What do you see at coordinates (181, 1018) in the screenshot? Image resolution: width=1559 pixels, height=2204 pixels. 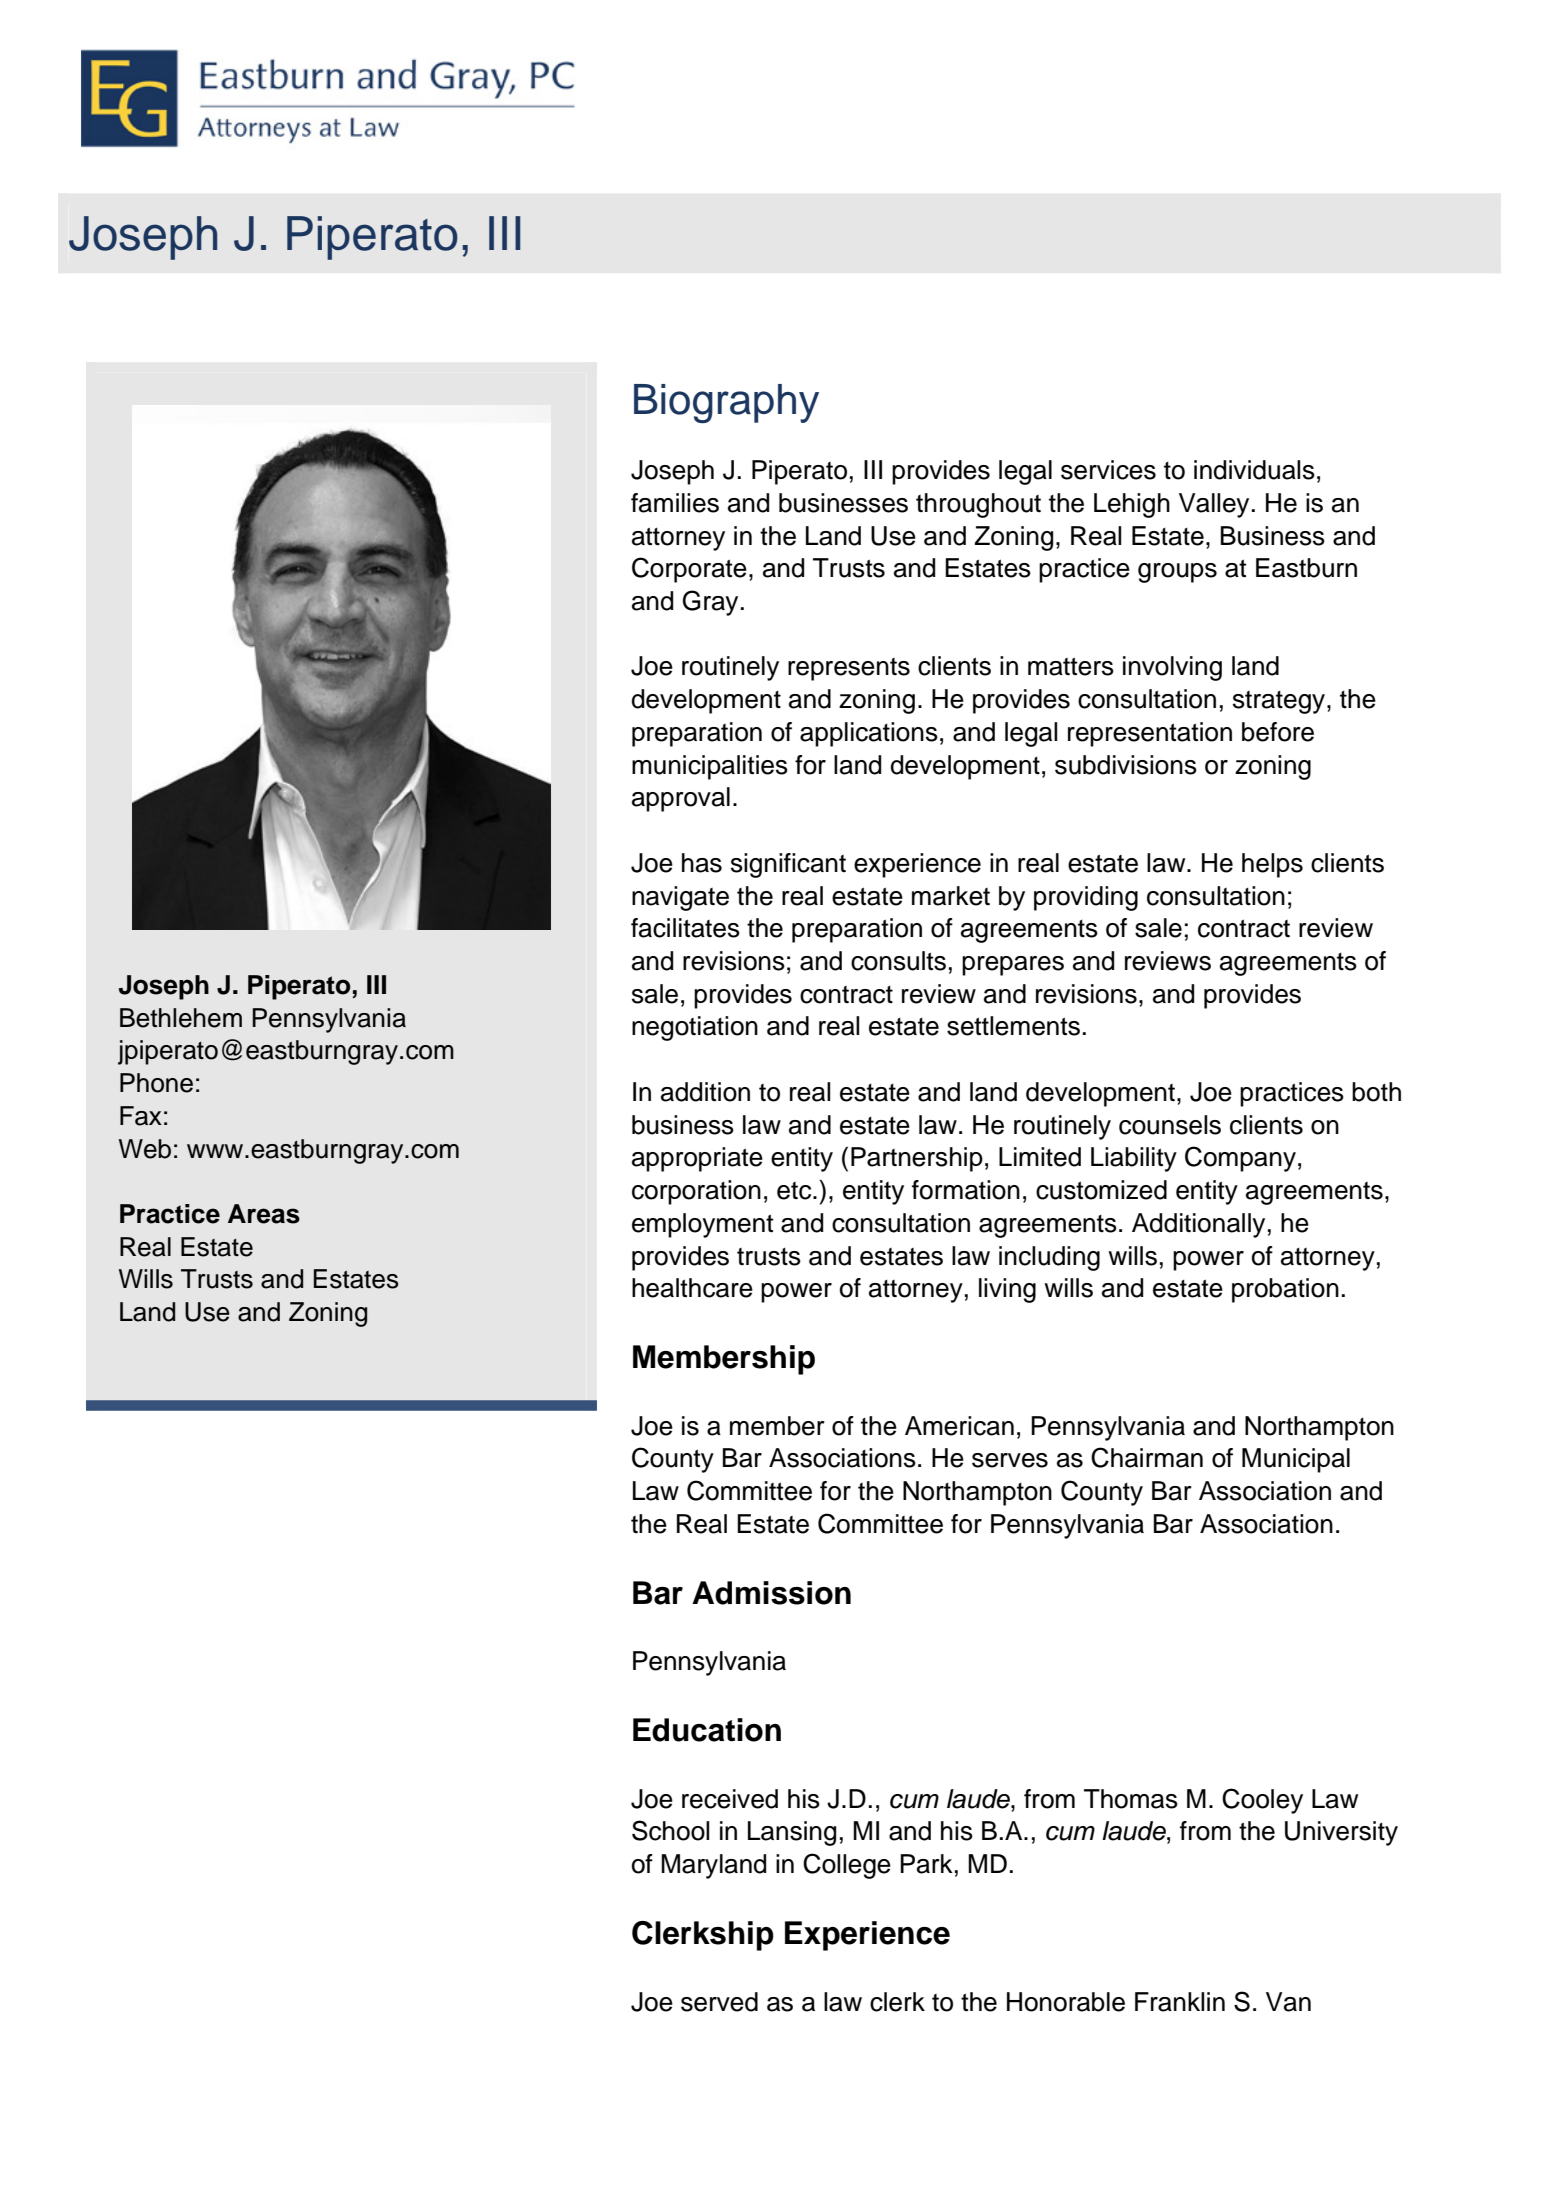 I see `Bethlehem` at bounding box center [181, 1018].
